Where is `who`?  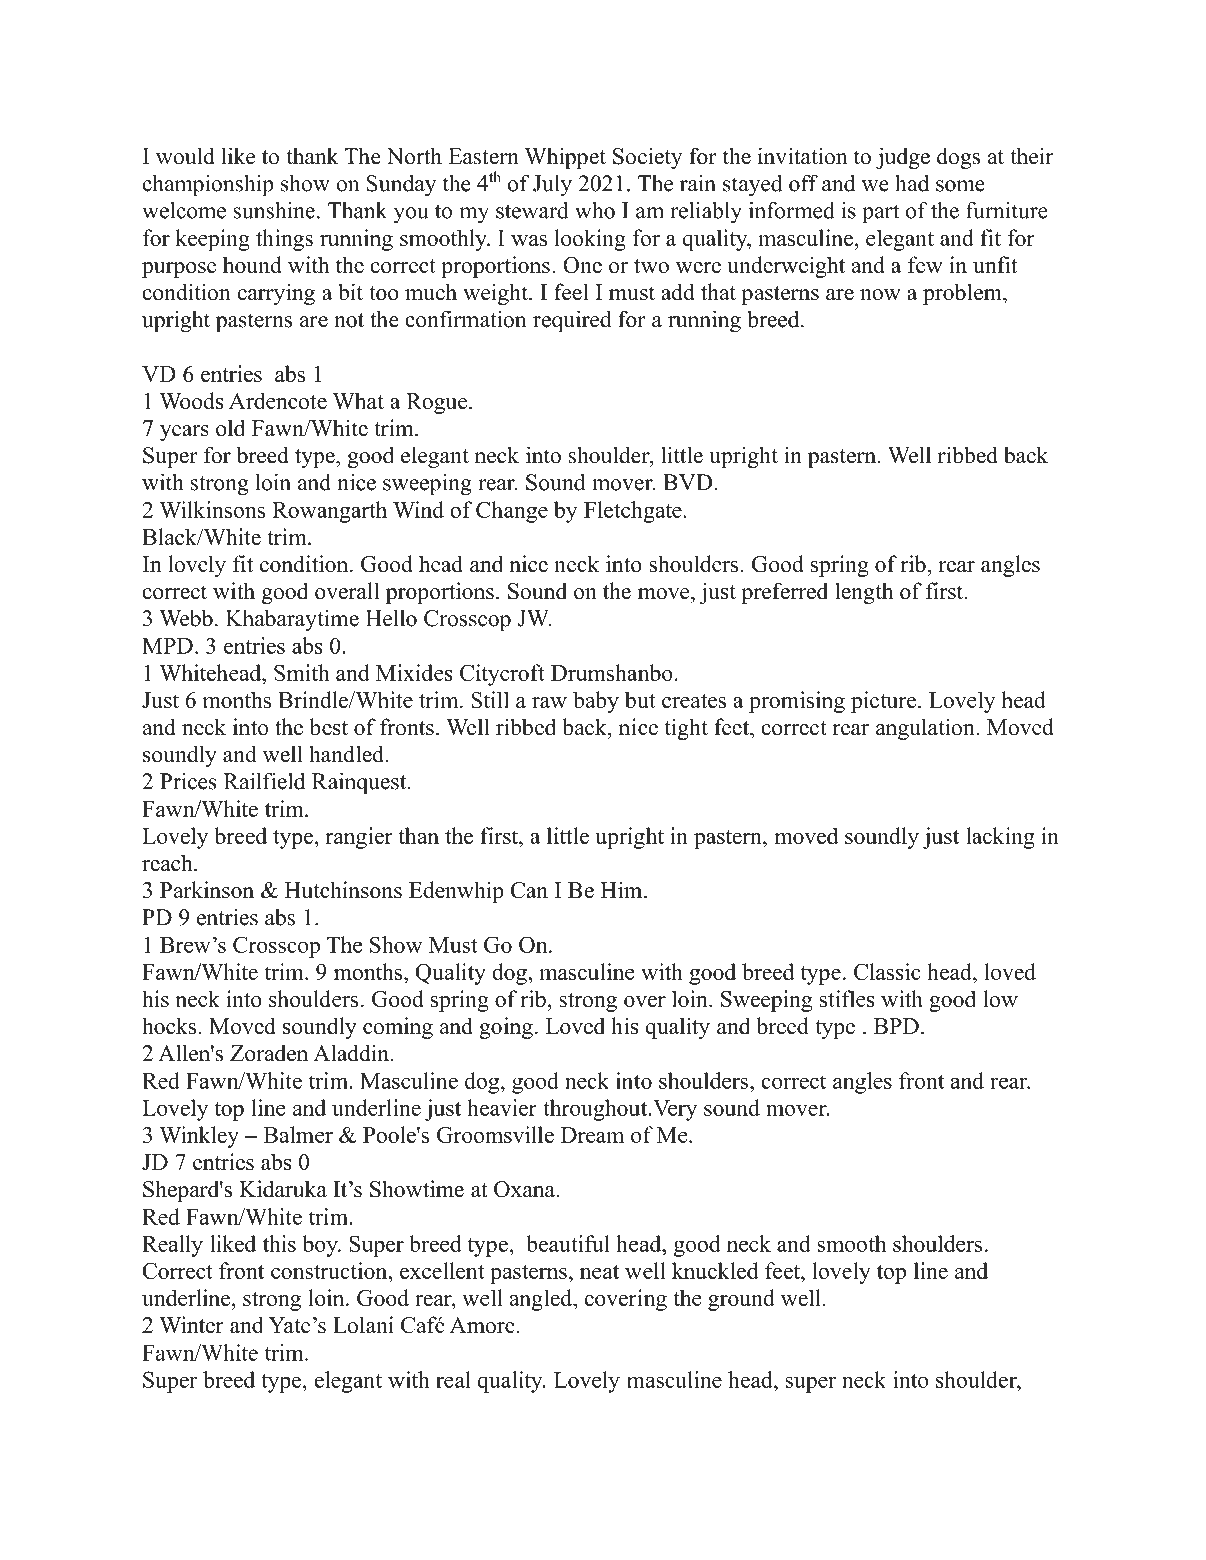 who is located at coordinates (595, 210).
